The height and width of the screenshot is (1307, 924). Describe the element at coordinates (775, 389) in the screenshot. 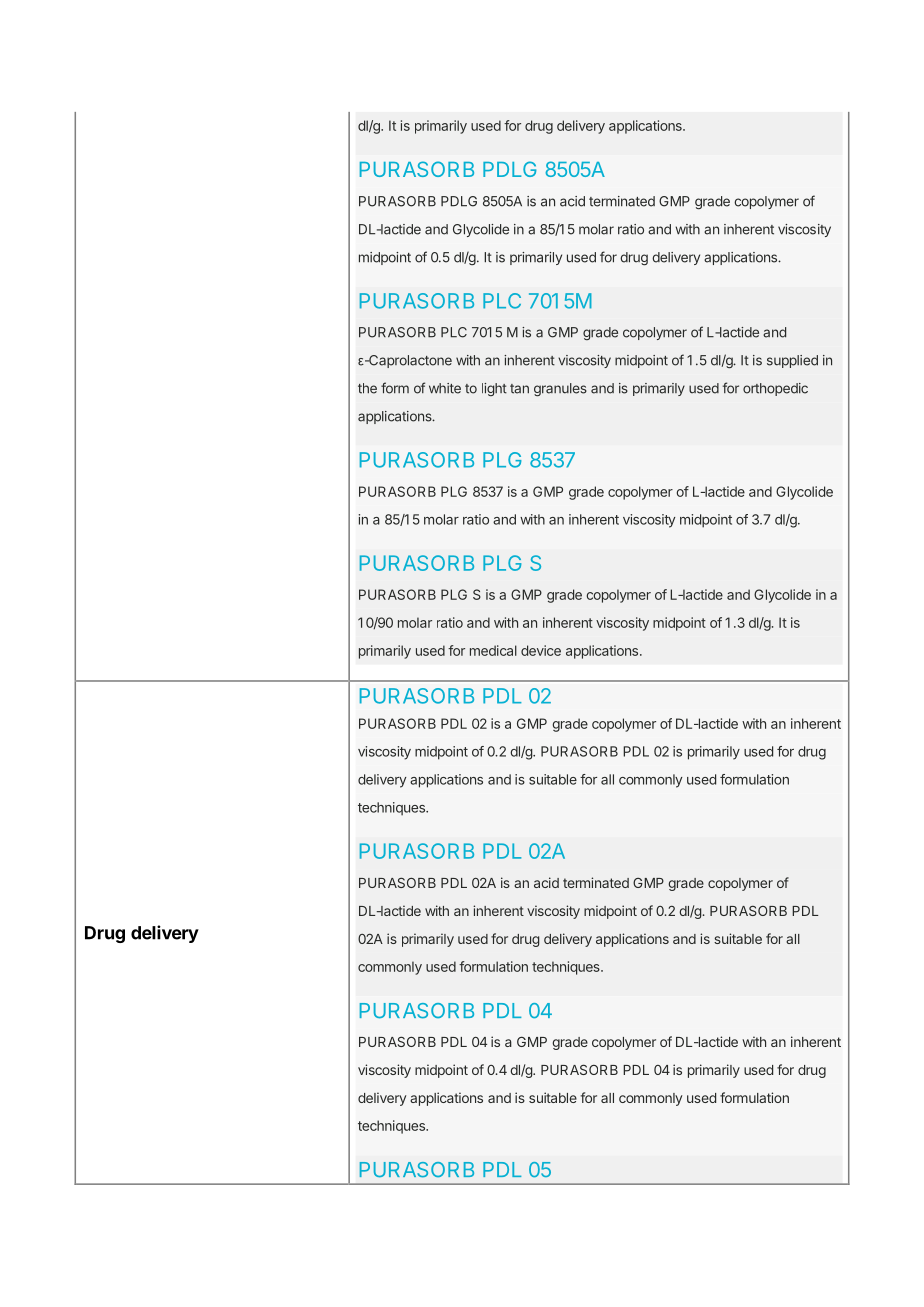

I see `orthopedic` at that location.
